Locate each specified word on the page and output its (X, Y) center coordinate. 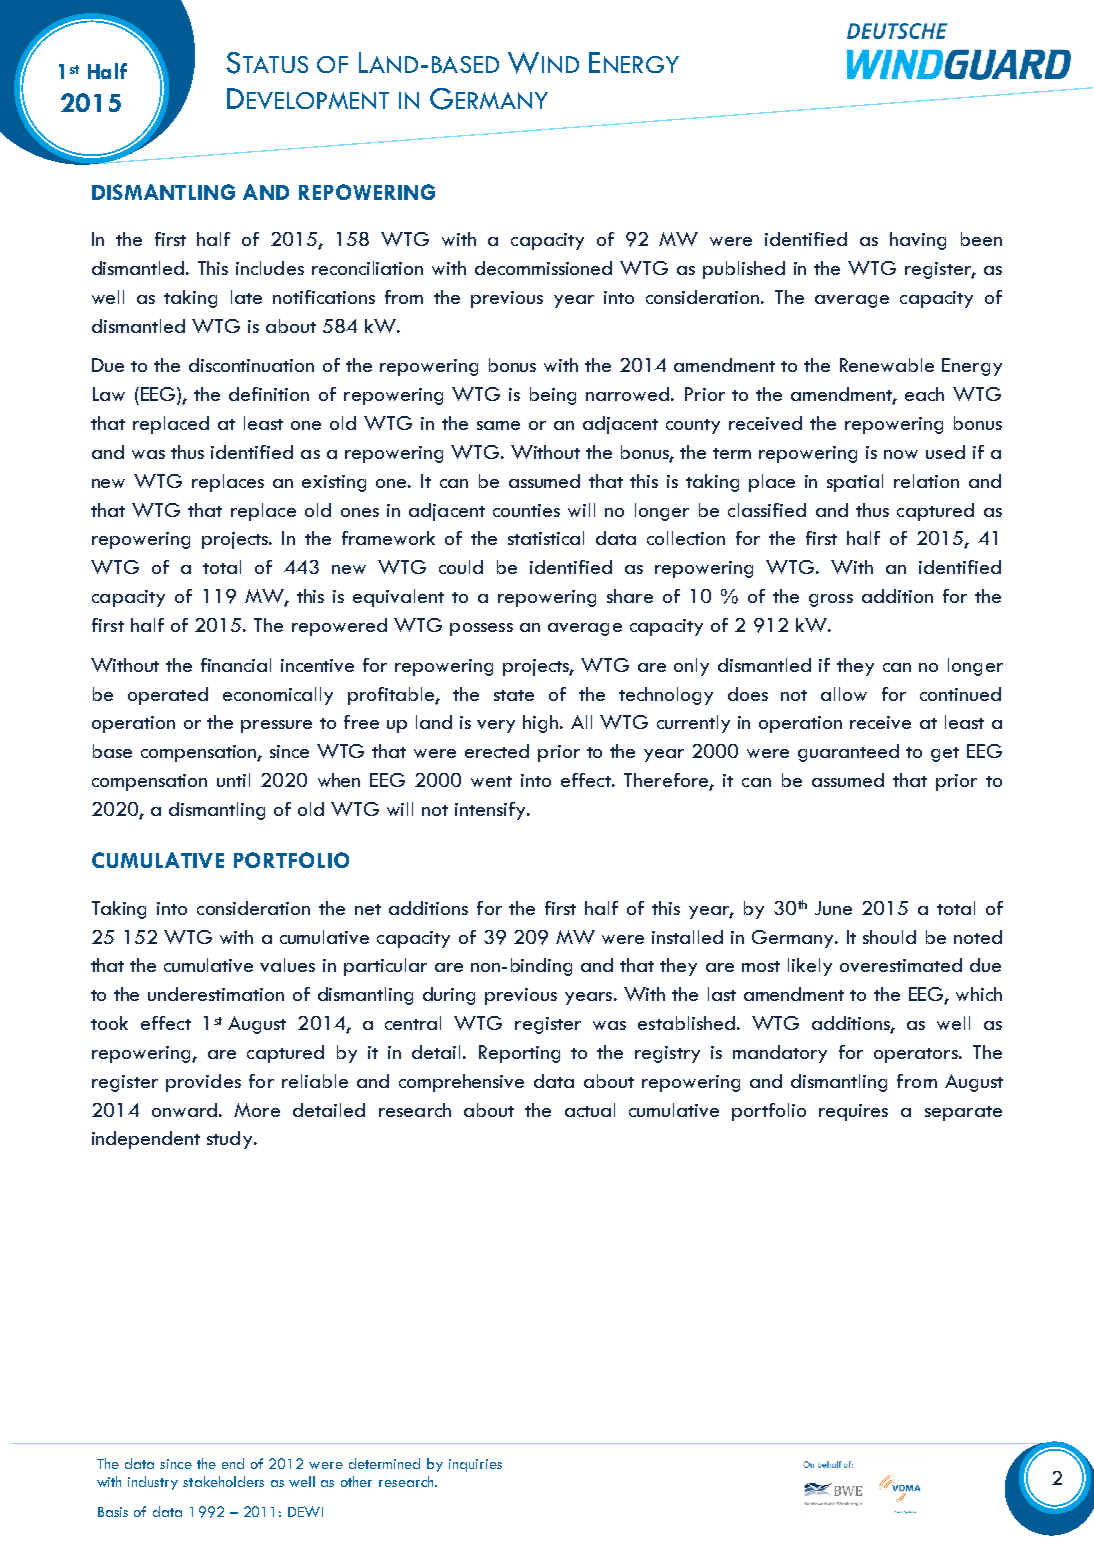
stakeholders (223, 1481)
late (246, 297)
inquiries (475, 1465)
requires (853, 1112)
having (918, 241)
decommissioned (543, 268)
